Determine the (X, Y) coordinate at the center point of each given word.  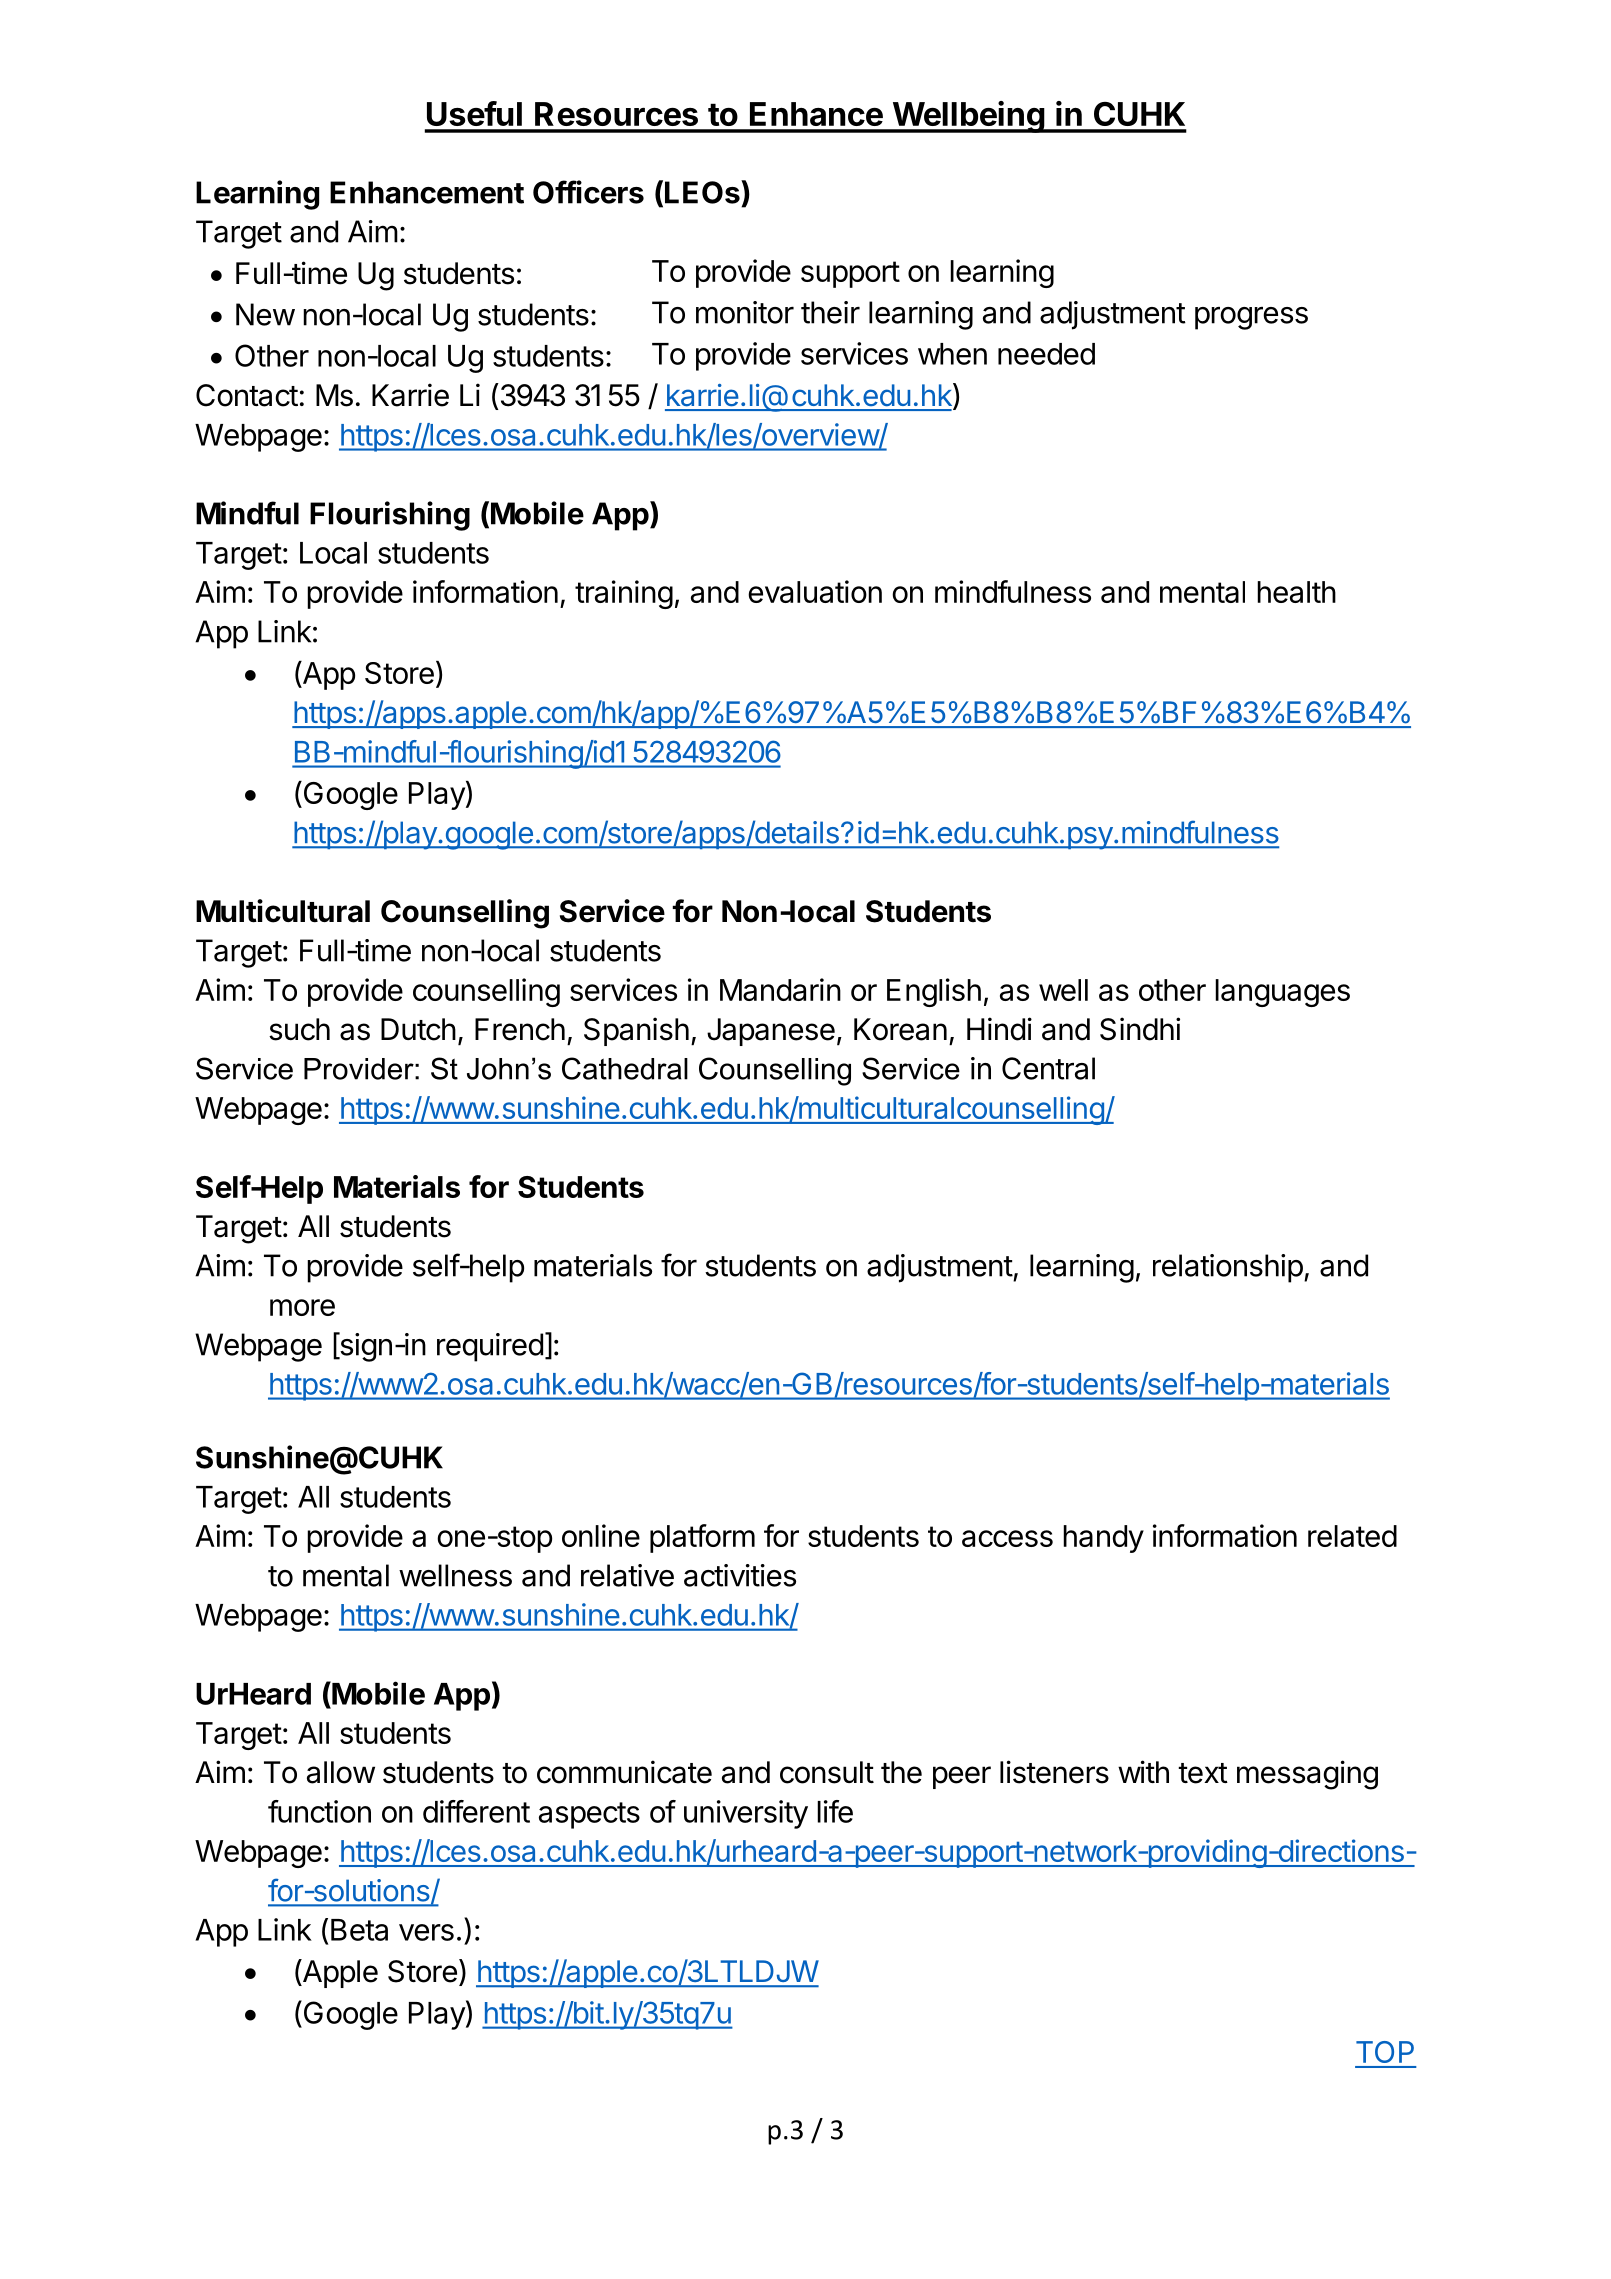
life (835, 1811)
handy (1103, 1539)
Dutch (418, 1029)
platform (702, 1538)
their (830, 312)
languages (1282, 993)
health (1296, 592)
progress (1251, 318)
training (624, 594)
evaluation (815, 591)
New (265, 314)
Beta (359, 1930)
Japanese (771, 1032)
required (490, 1347)
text (1203, 1773)
